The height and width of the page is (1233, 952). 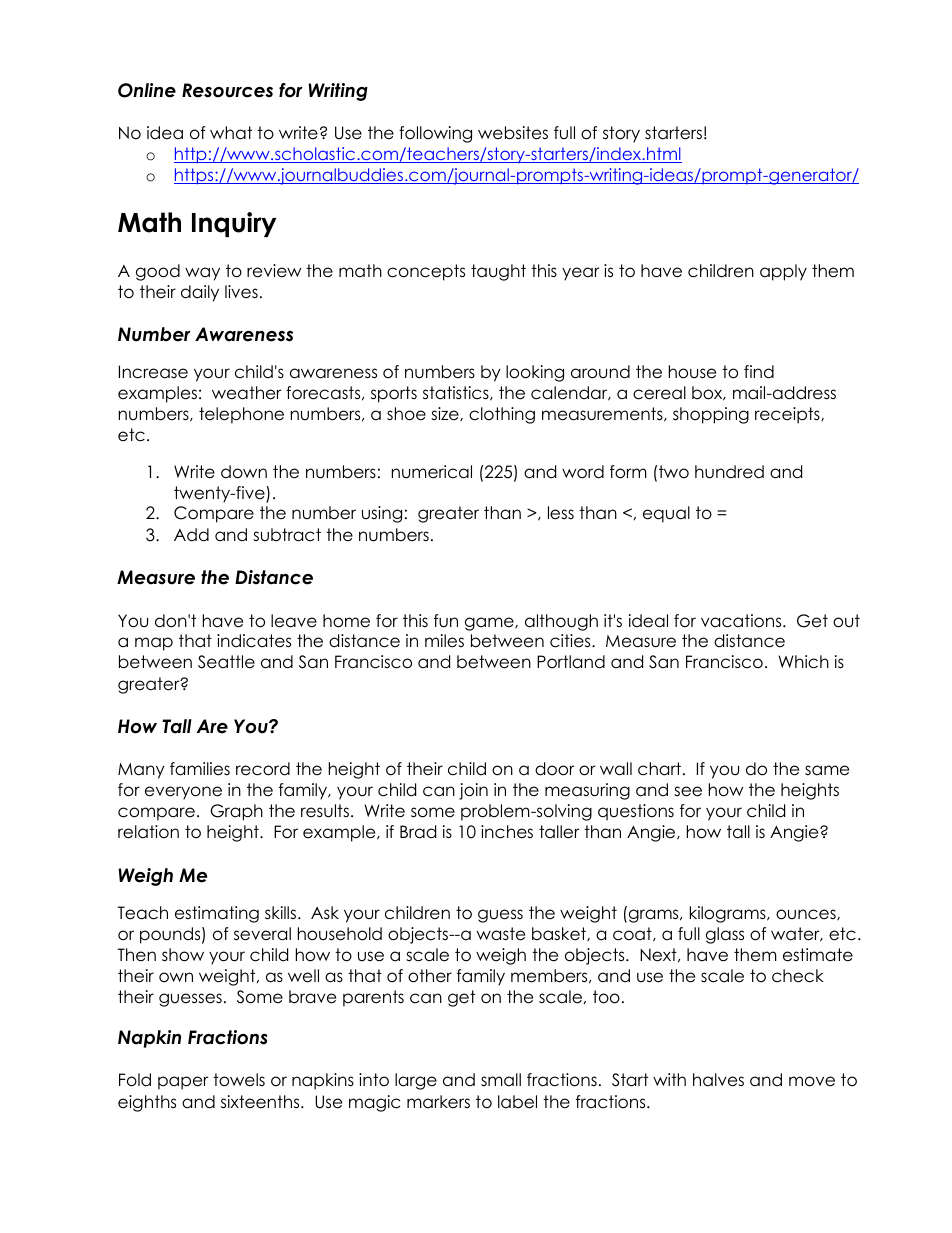 What do you see at coordinates (688, 791) in the page?
I see `see` at bounding box center [688, 791].
